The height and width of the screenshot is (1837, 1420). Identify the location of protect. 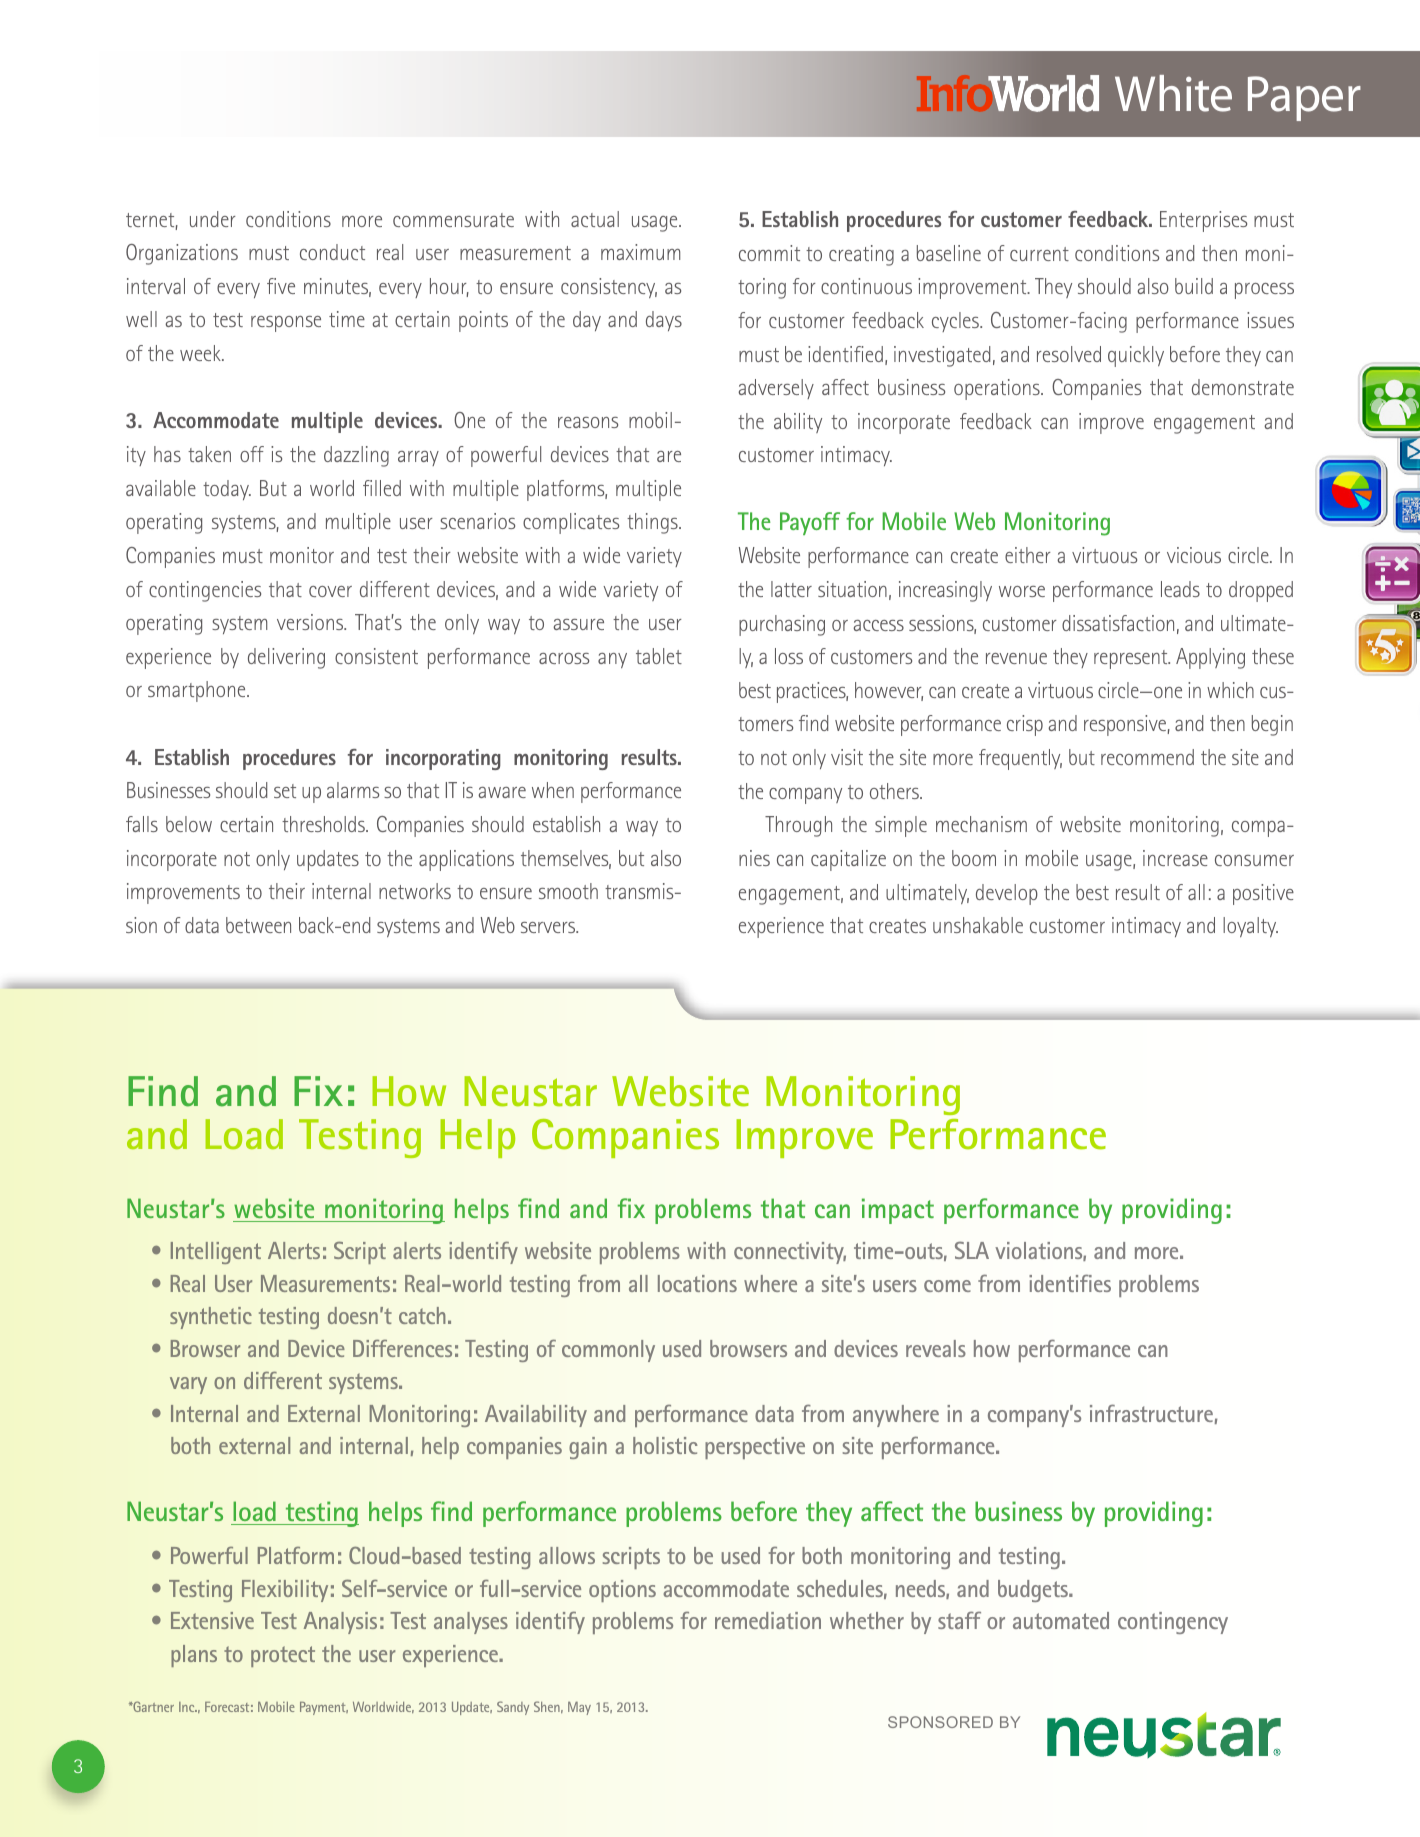
(283, 1656).
